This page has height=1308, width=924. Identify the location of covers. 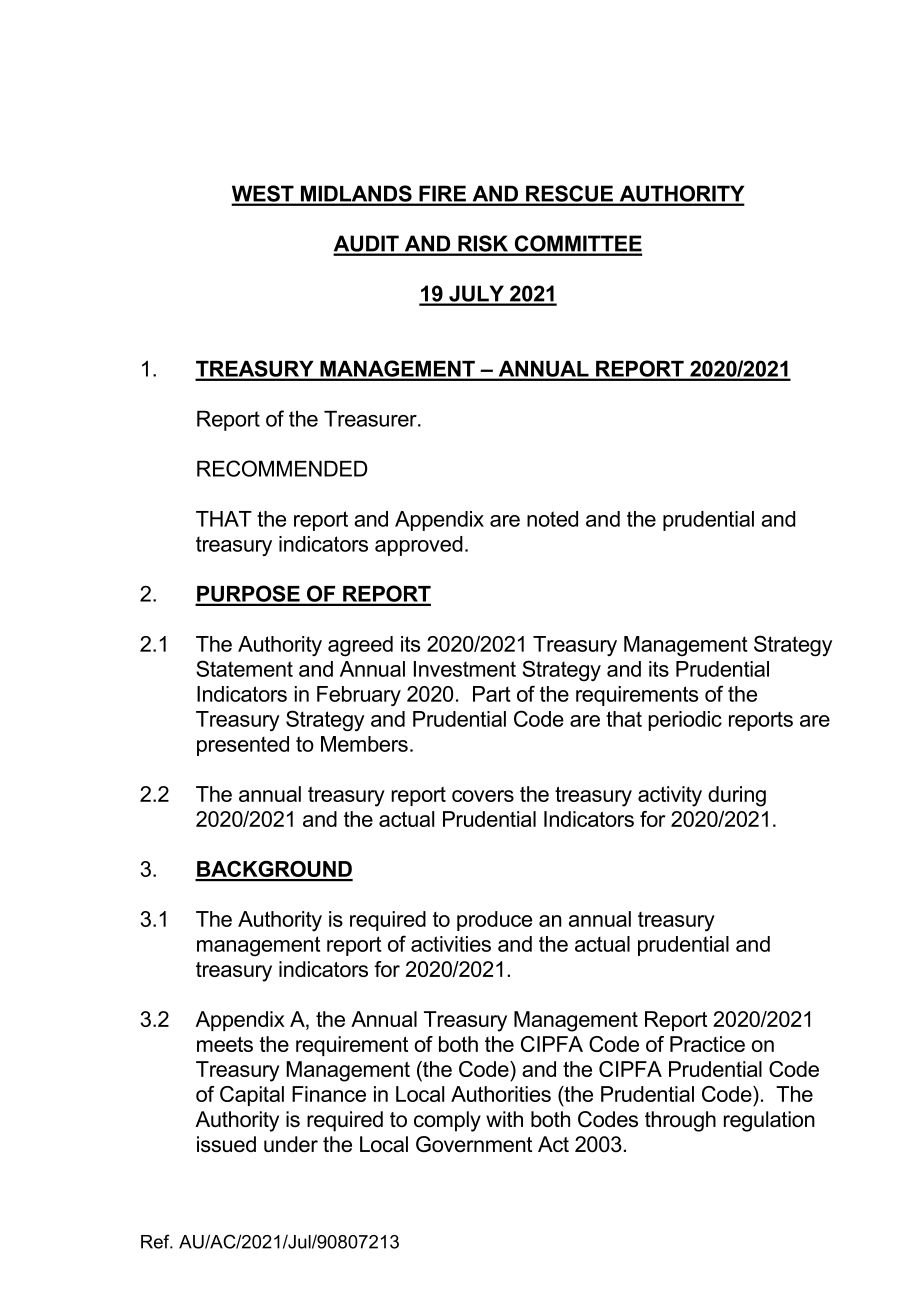
(483, 796).
